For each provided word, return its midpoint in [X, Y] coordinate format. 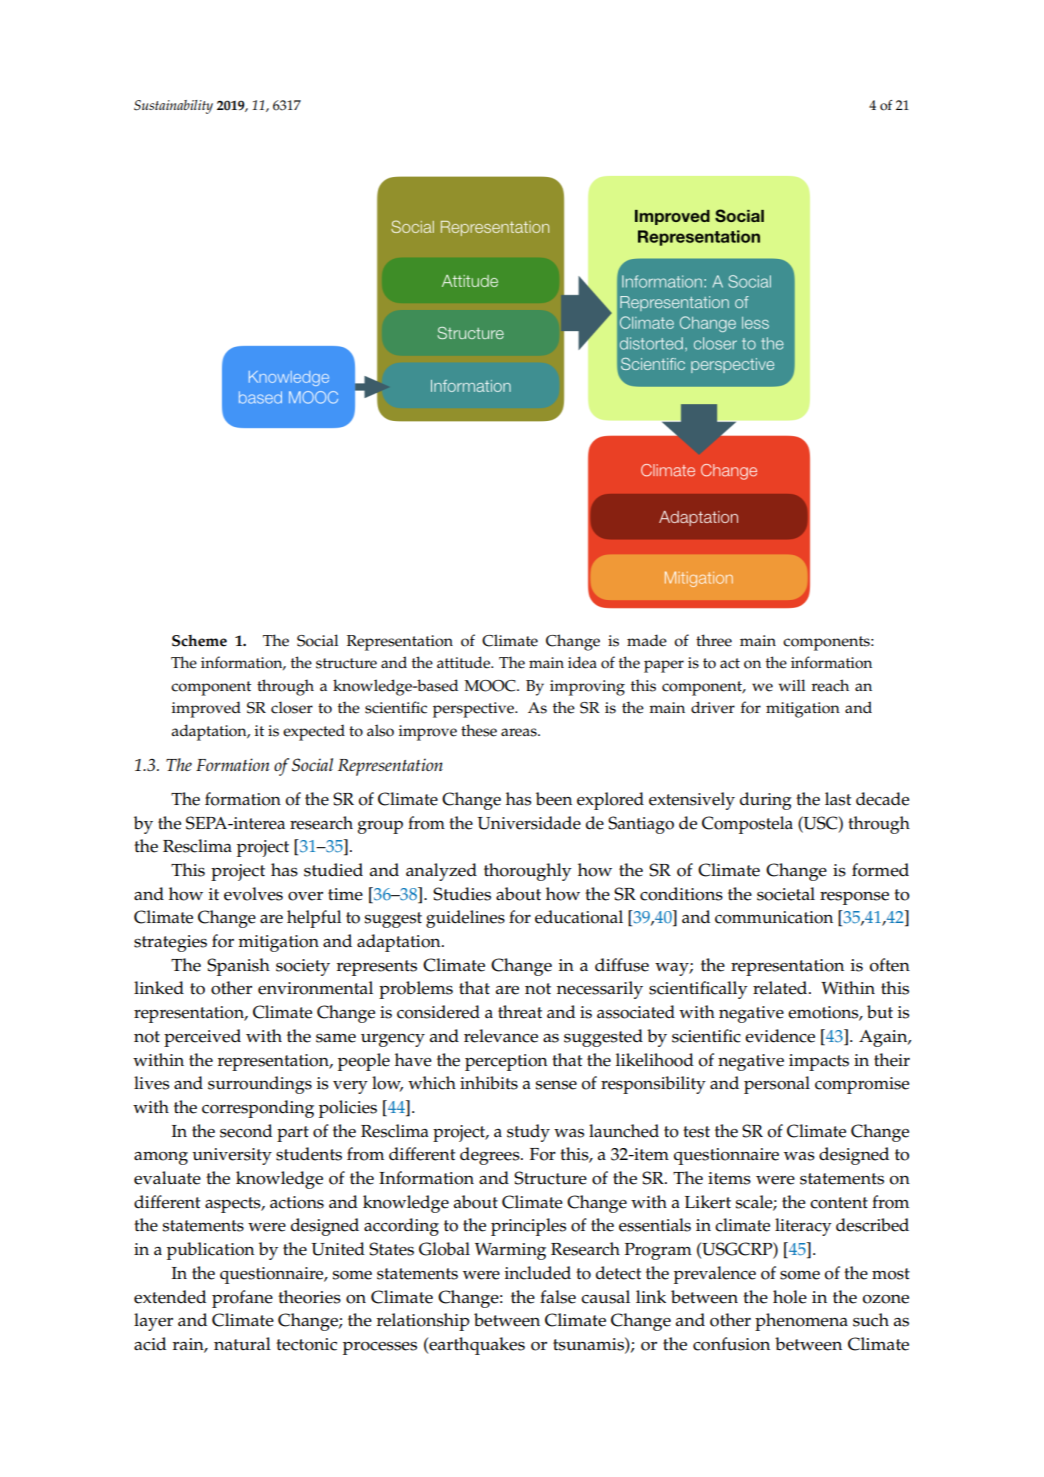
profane [242, 1299]
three [714, 640]
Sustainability [173, 107]
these [479, 730]
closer [292, 707]
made [647, 640]
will [792, 685]
